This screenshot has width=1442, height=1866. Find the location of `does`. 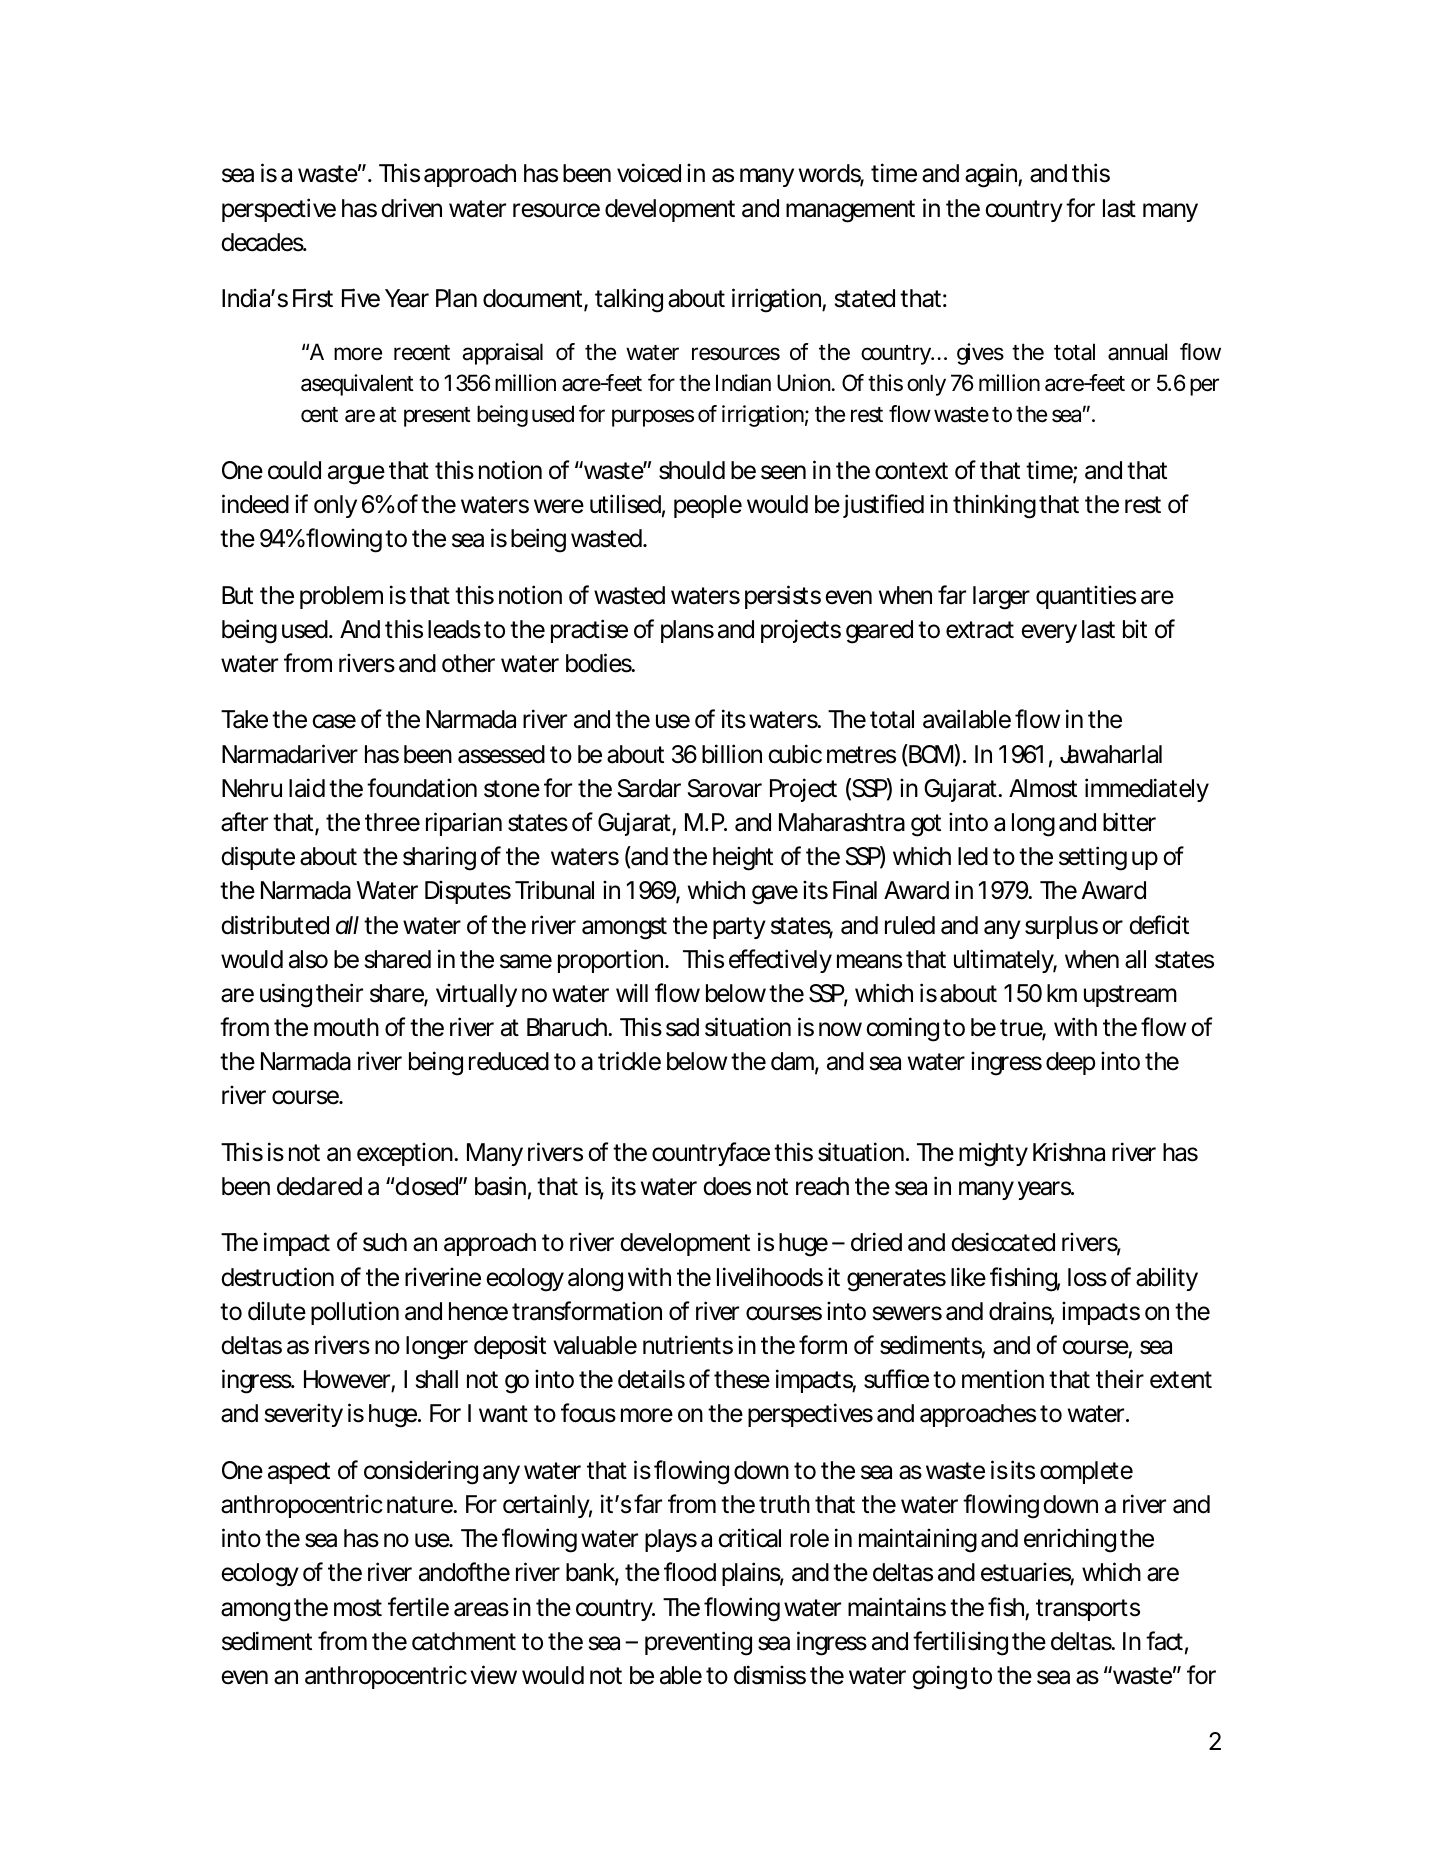

does is located at coordinates (727, 1186).
